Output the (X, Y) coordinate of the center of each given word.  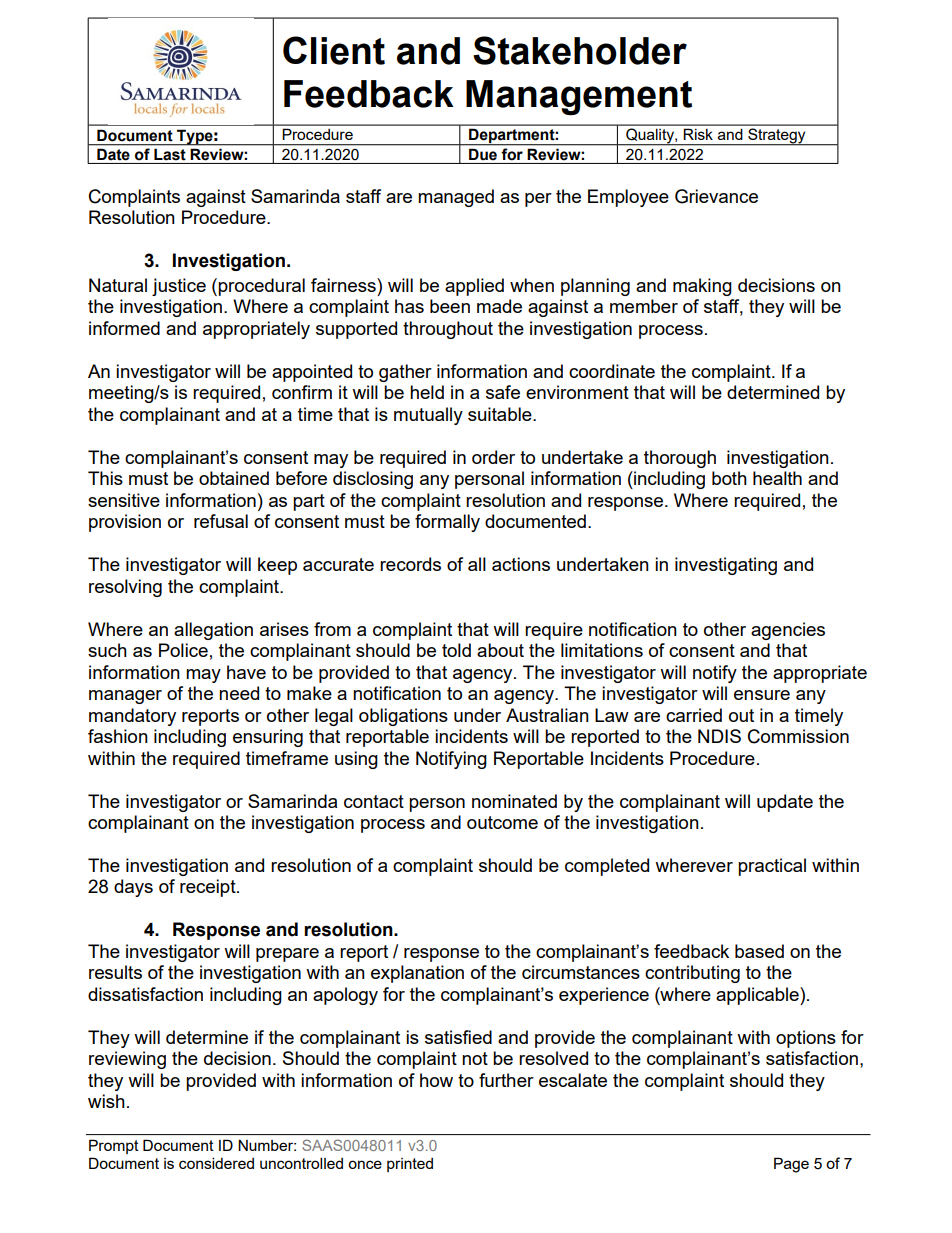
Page (791, 1165)
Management (579, 97)
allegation (213, 631)
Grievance (716, 196)
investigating (726, 566)
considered (216, 1163)
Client (334, 50)
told (456, 650)
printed (410, 1165)
